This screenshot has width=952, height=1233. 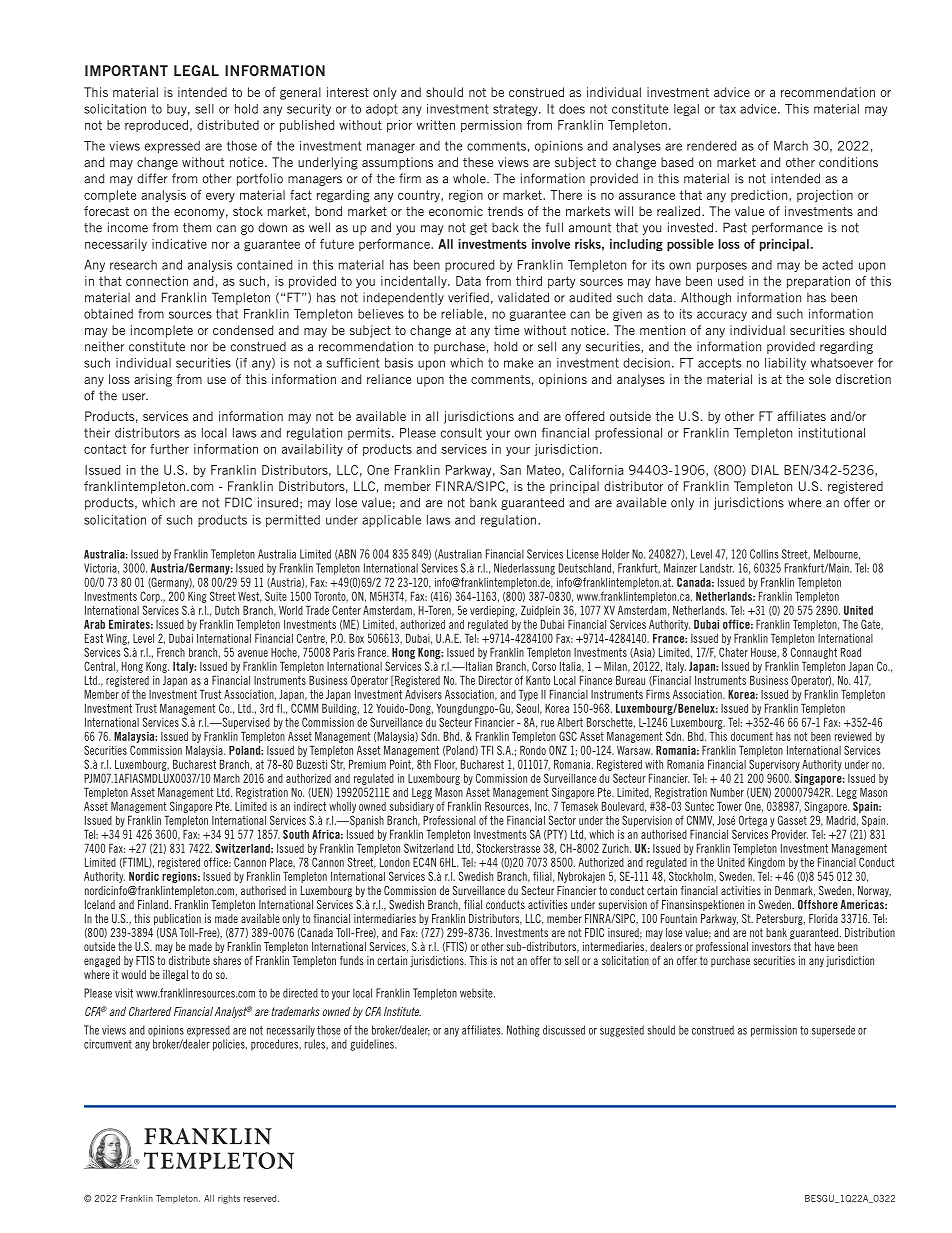 I want to click on rights, so click(x=229, y=1199).
